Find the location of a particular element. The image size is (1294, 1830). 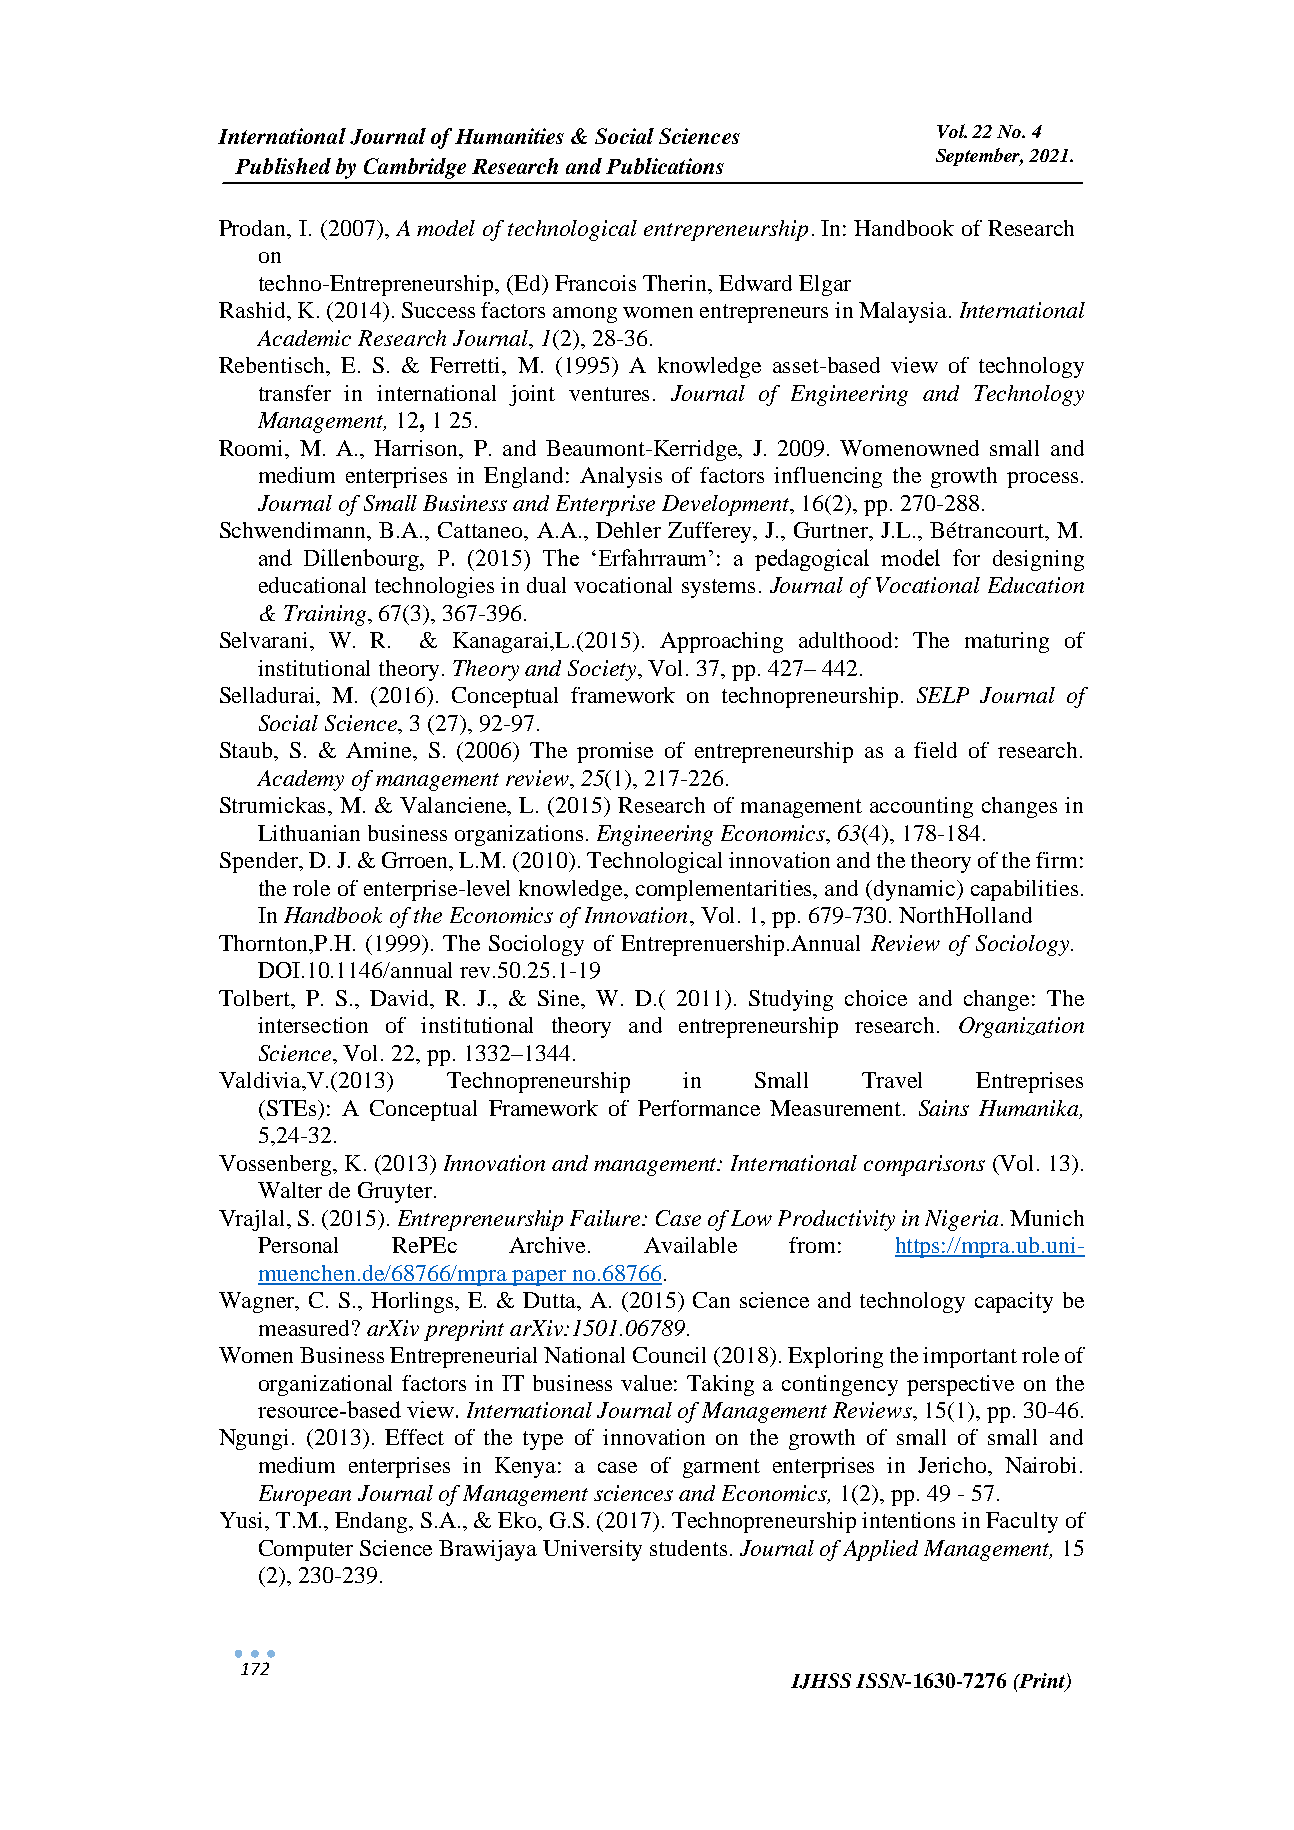

maturing is located at coordinates (1007, 642).
